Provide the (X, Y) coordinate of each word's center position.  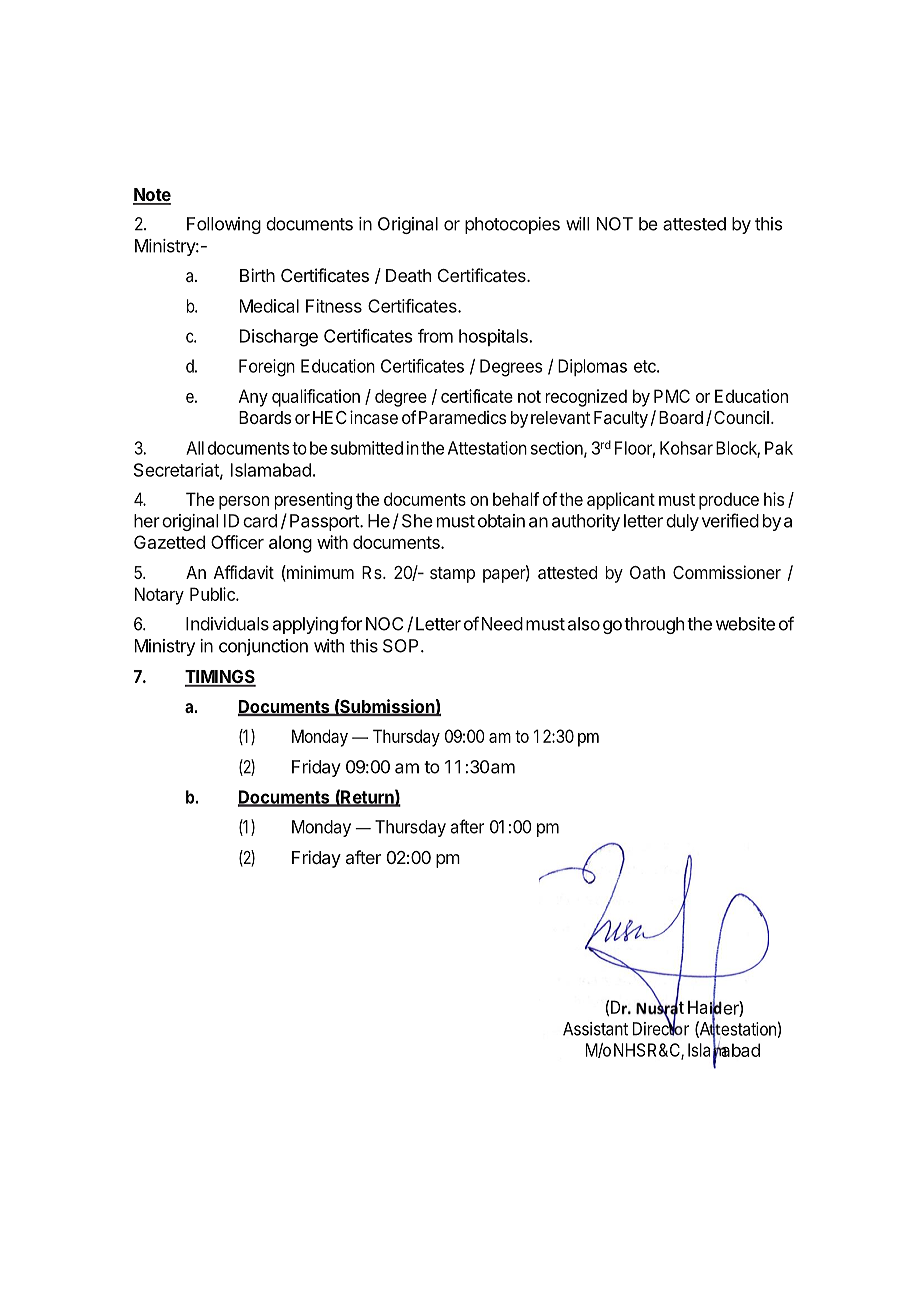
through (654, 625)
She (417, 521)
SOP (400, 646)
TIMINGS (220, 678)
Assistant (595, 1029)
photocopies (512, 225)
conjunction (263, 647)
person (244, 503)
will (578, 224)
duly (682, 522)
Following (224, 225)
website (745, 624)
